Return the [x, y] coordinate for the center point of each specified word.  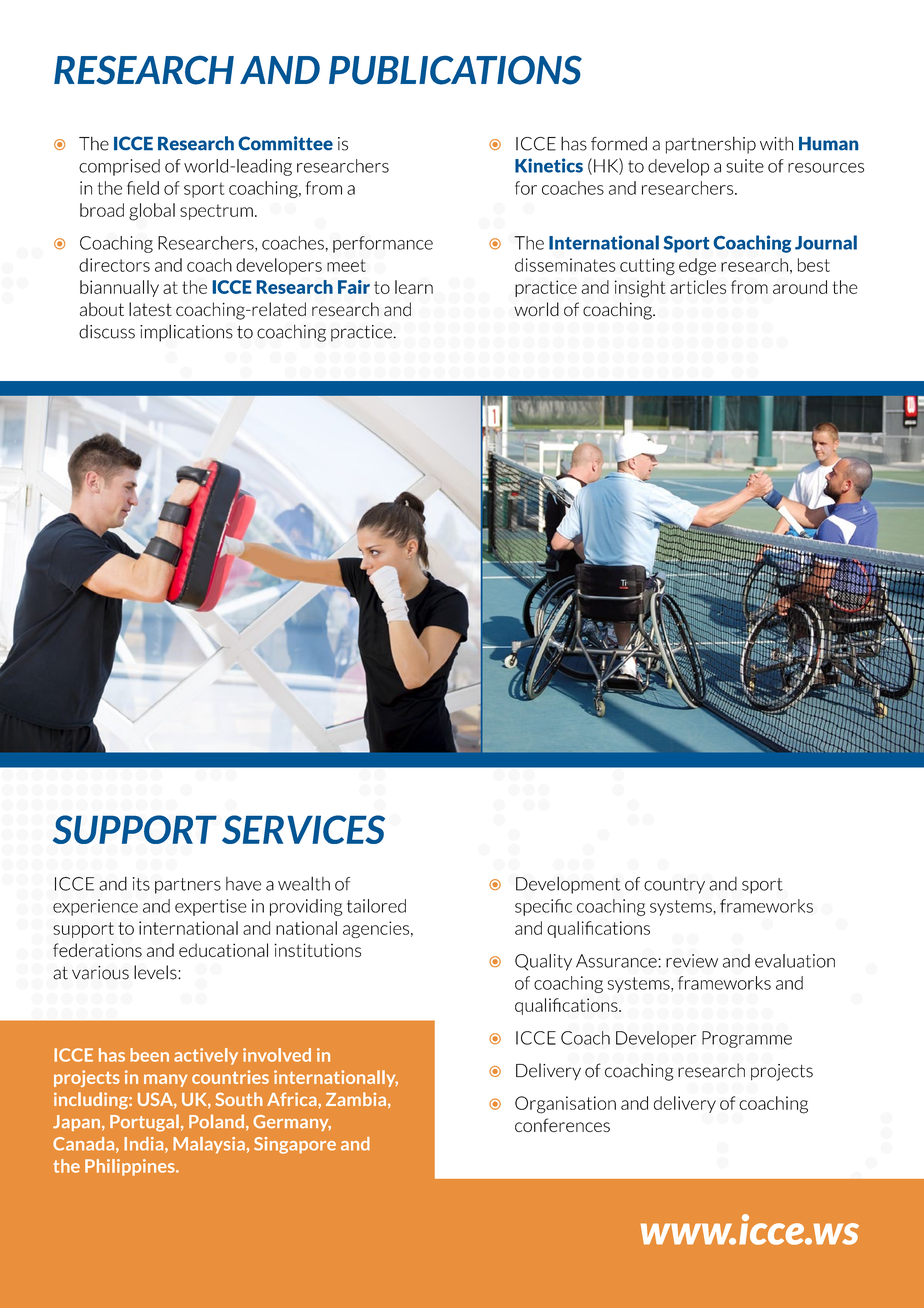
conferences [562, 1125]
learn [414, 287]
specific [543, 907]
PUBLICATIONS [455, 70]
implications [186, 333]
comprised [119, 167]
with [776, 144]
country [674, 886]
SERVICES [303, 829]
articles [698, 287]
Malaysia [209, 1145]
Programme [747, 1039]
